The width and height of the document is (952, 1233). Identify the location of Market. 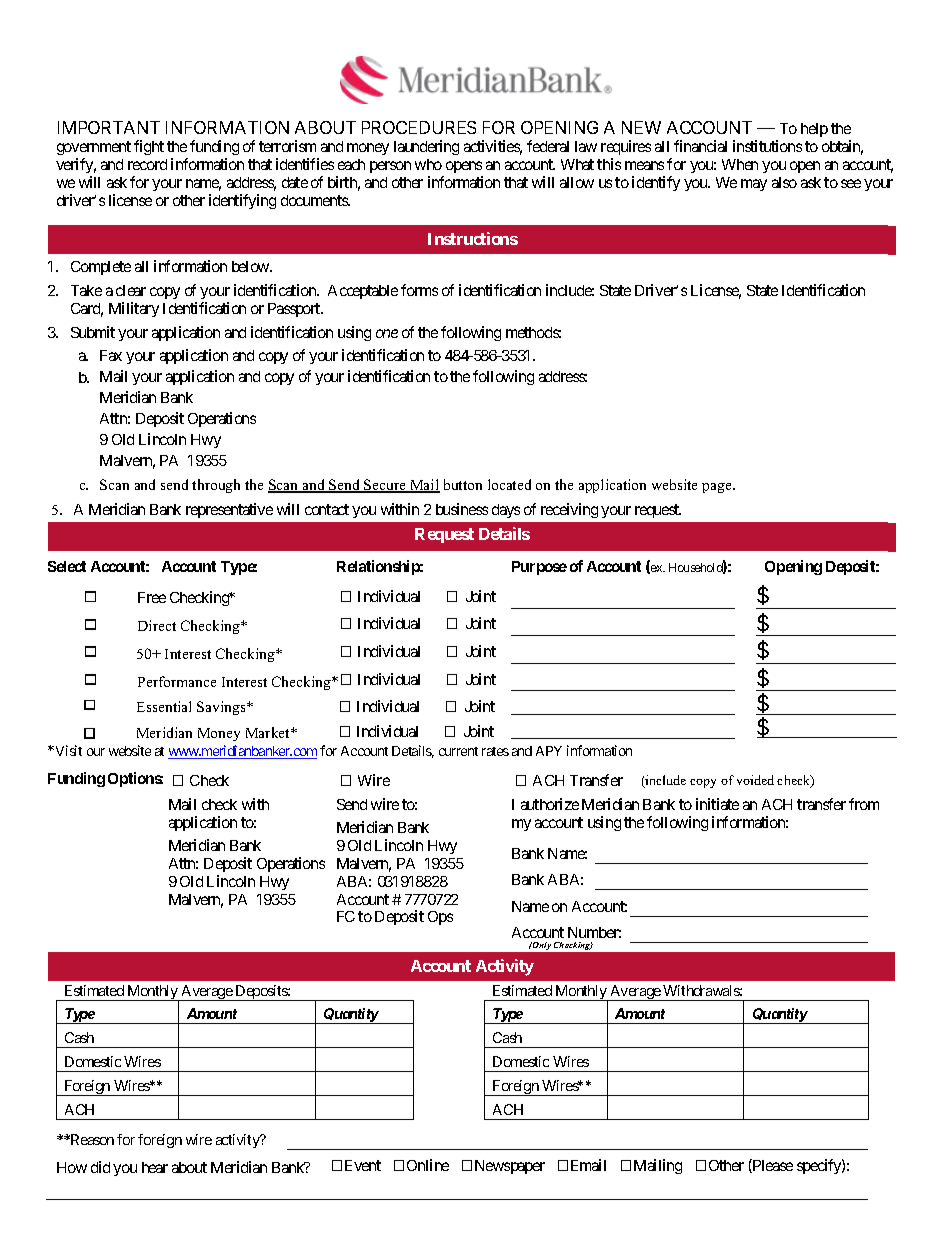
(269, 732).
